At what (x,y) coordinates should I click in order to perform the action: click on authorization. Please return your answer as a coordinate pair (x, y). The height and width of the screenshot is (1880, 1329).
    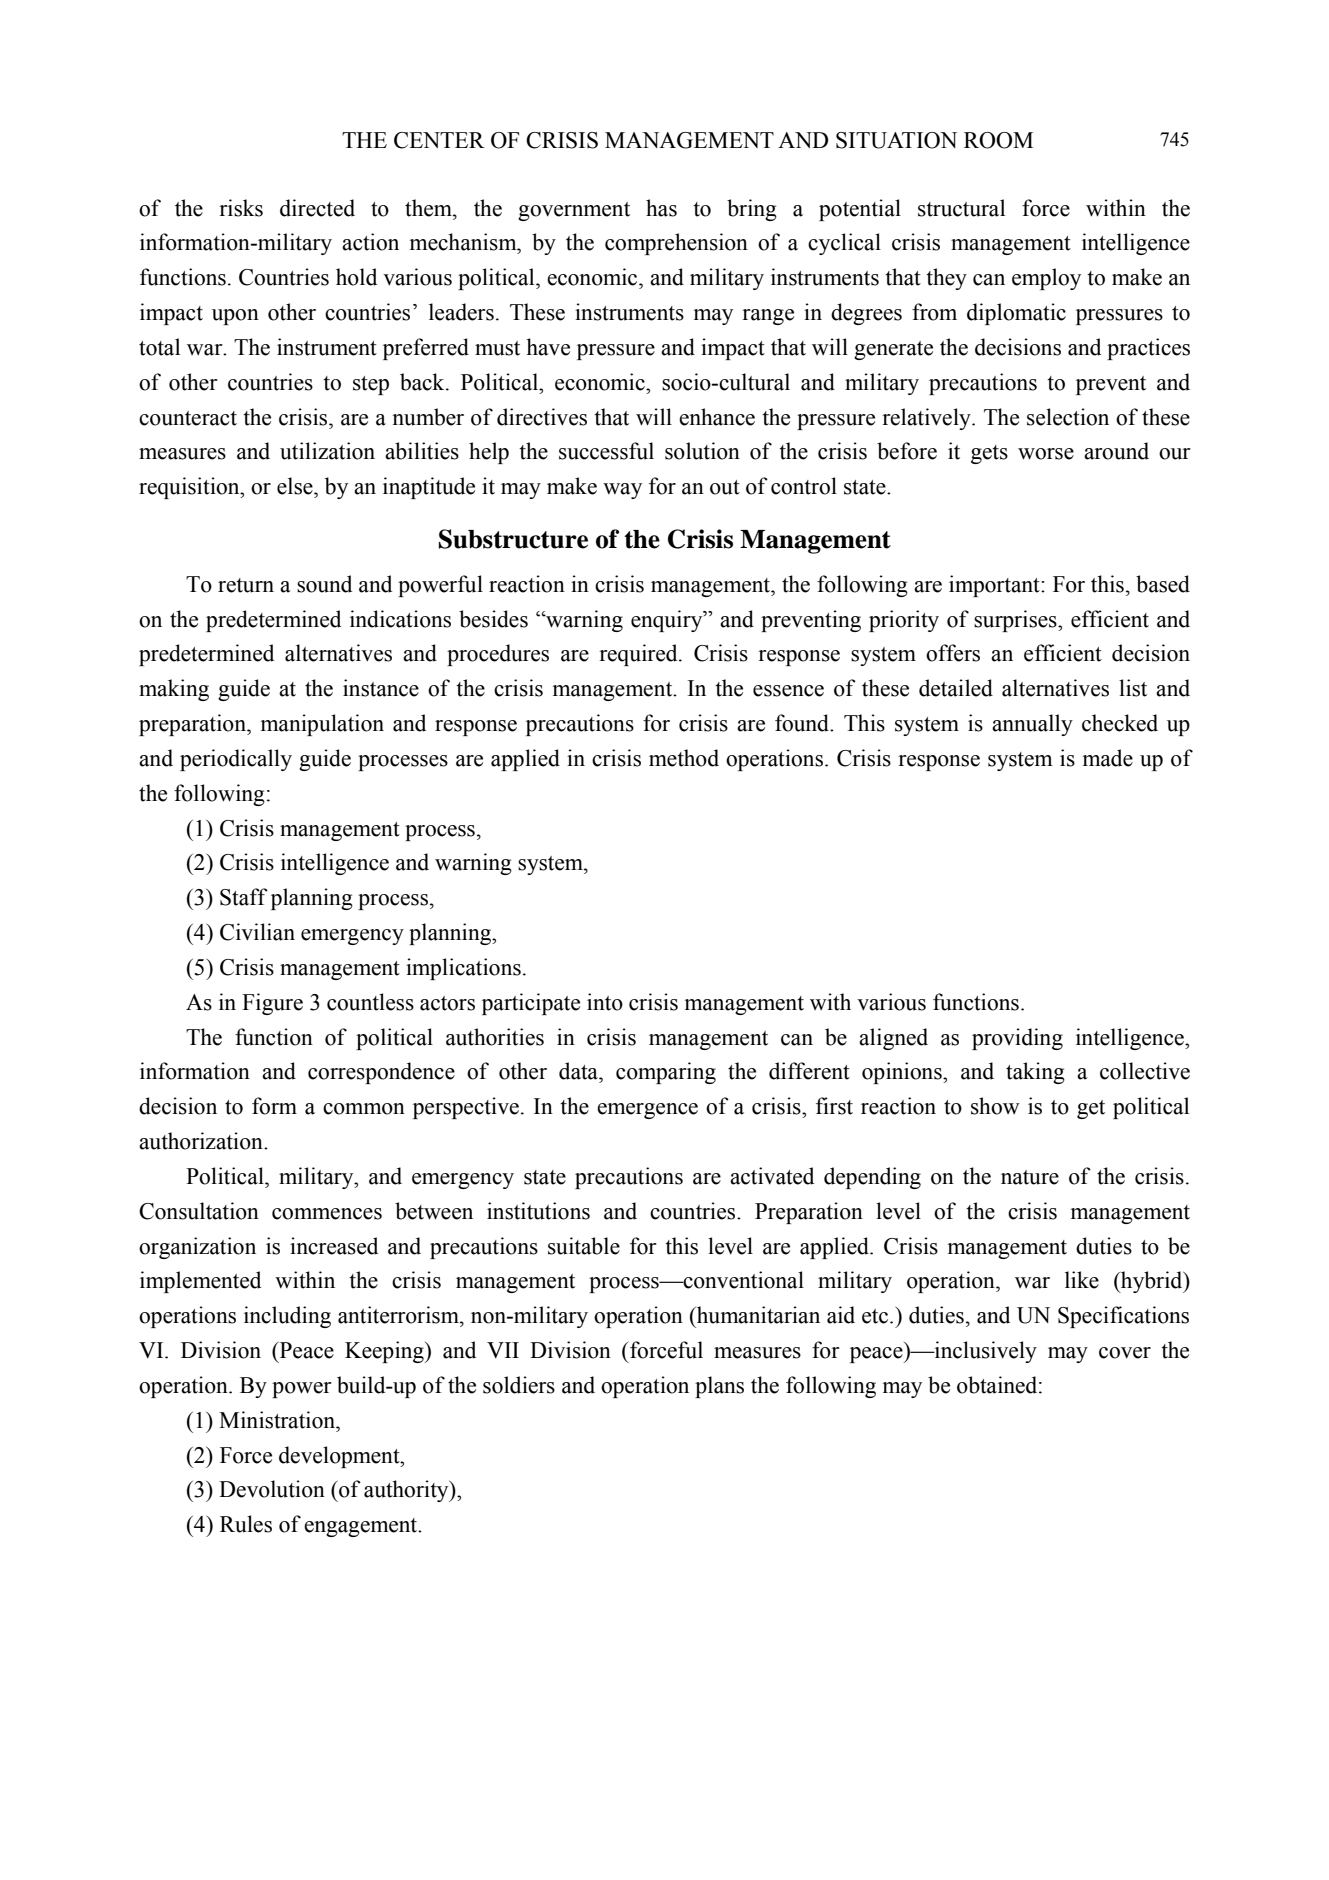
    Looking at the image, I should click on (202, 1141).
